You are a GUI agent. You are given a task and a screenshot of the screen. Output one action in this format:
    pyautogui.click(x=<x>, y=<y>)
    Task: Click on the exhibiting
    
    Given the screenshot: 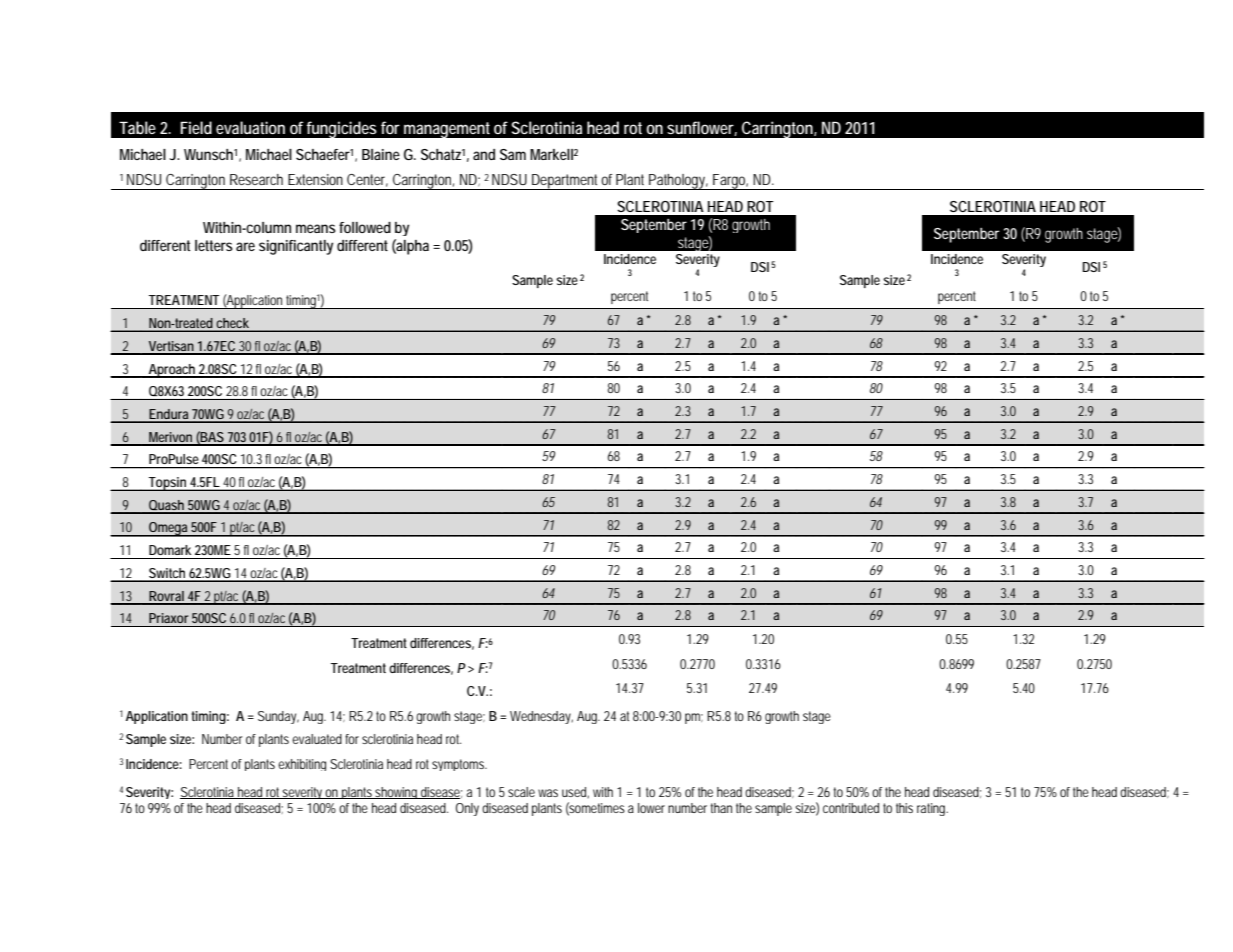 What is the action you would take?
    pyautogui.click(x=302, y=765)
